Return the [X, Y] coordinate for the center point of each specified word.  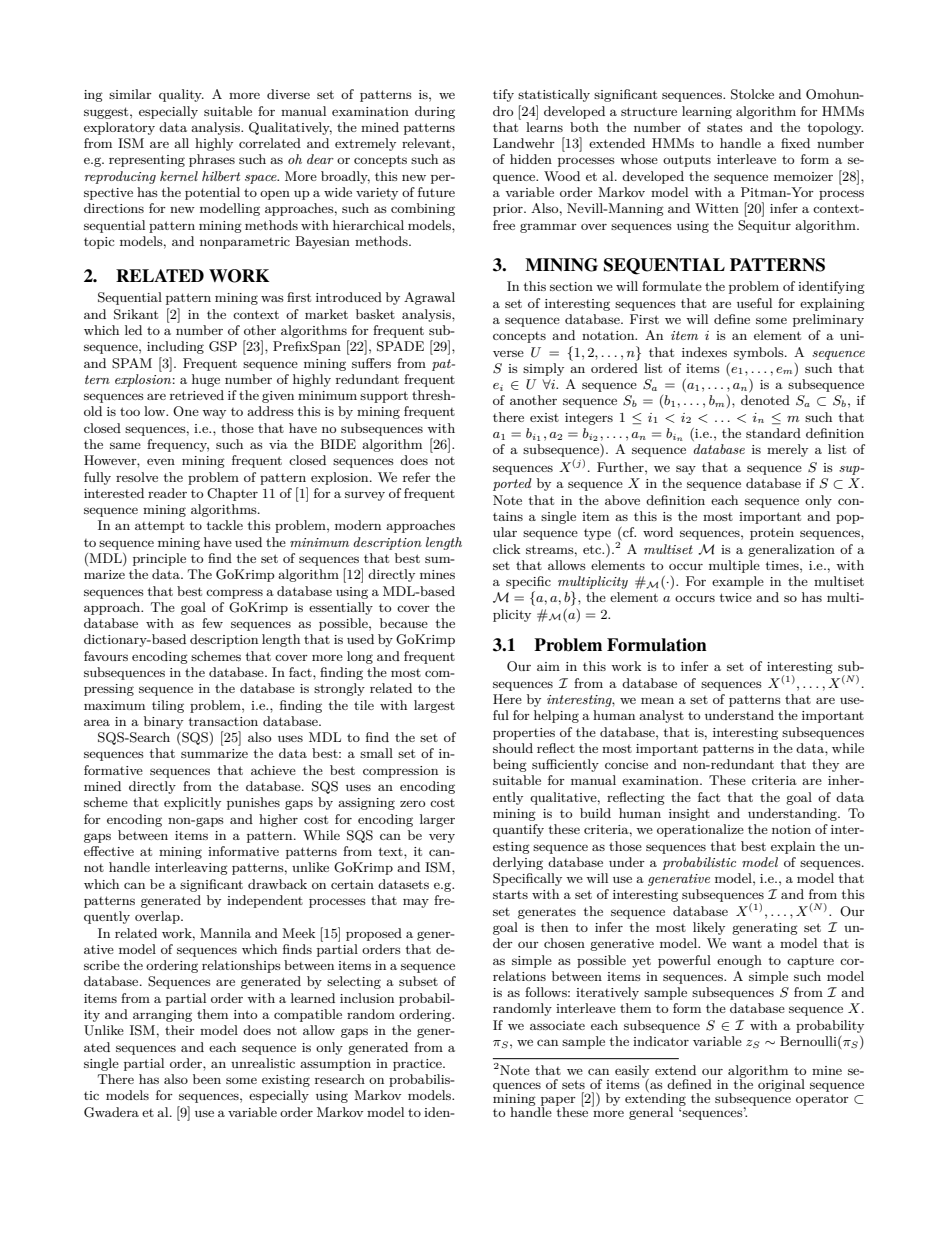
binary [163, 722]
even [161, 461]
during [435, 112]
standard [773, 433]
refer [417, 477]
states [725, 127]
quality [181, 95]
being [510, 765]
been [207, 1079]
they [825, 765]
